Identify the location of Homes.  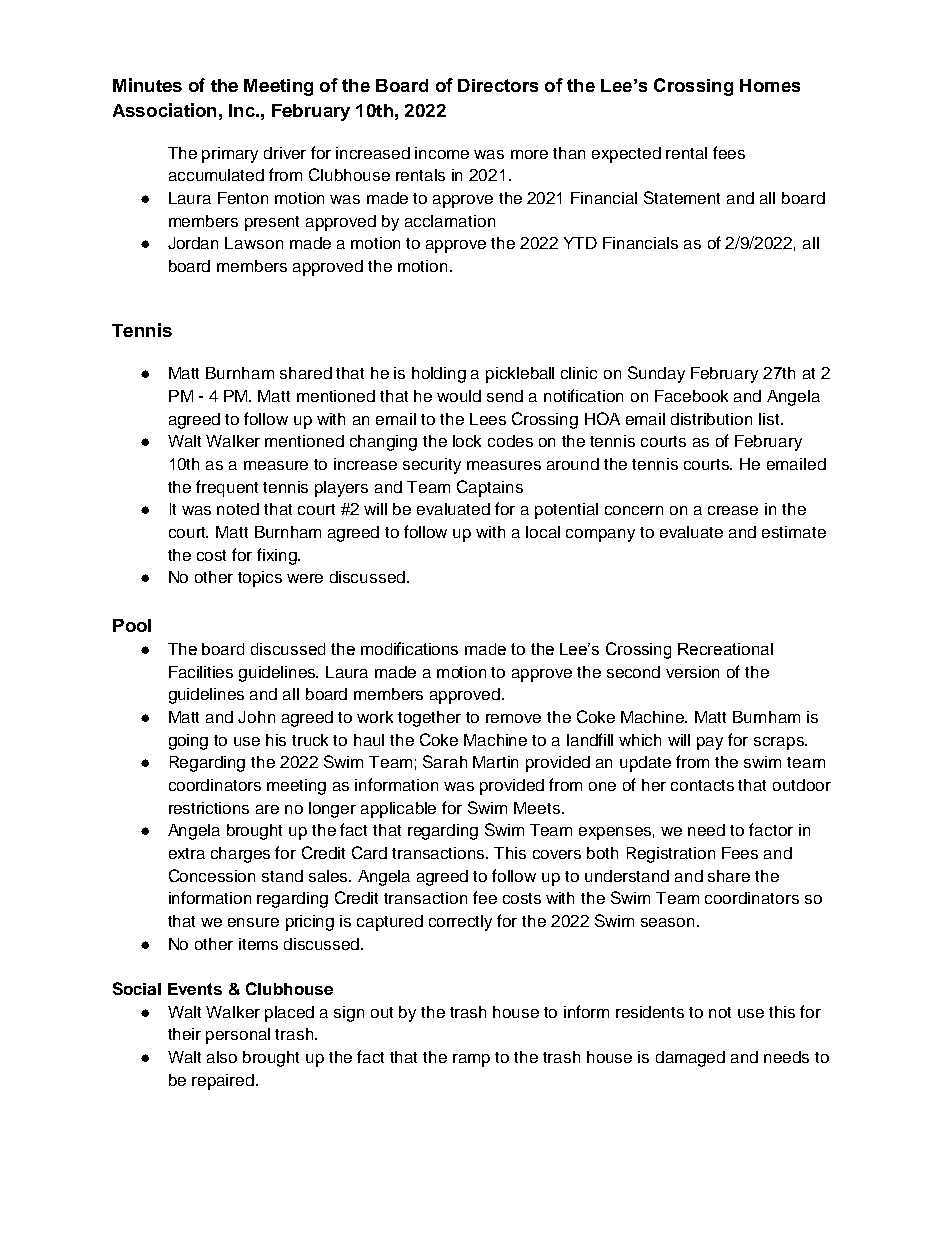
(770, 85).
